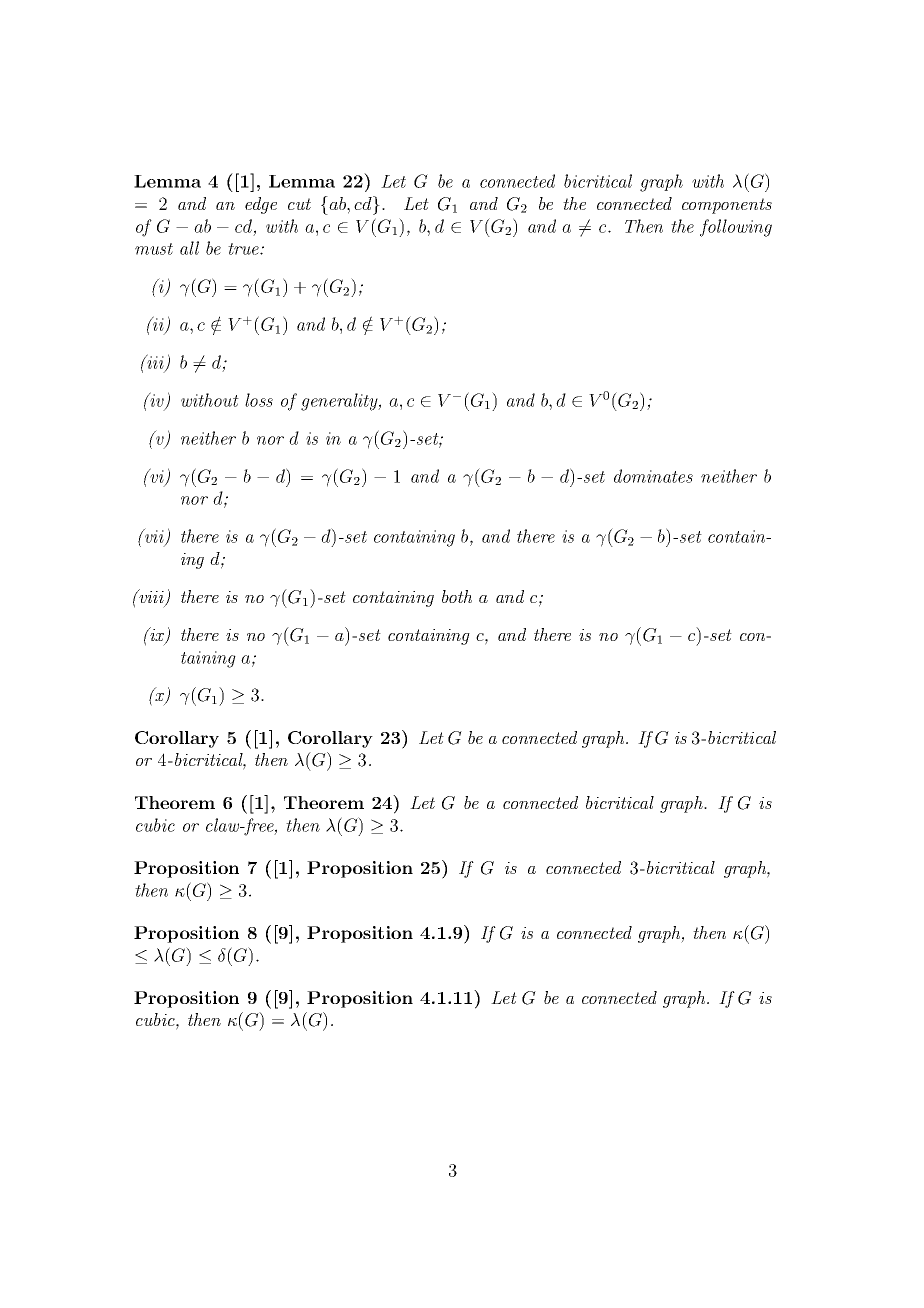 This image has height=1308, width=924. I want to click on edge, so click(261, 205).
